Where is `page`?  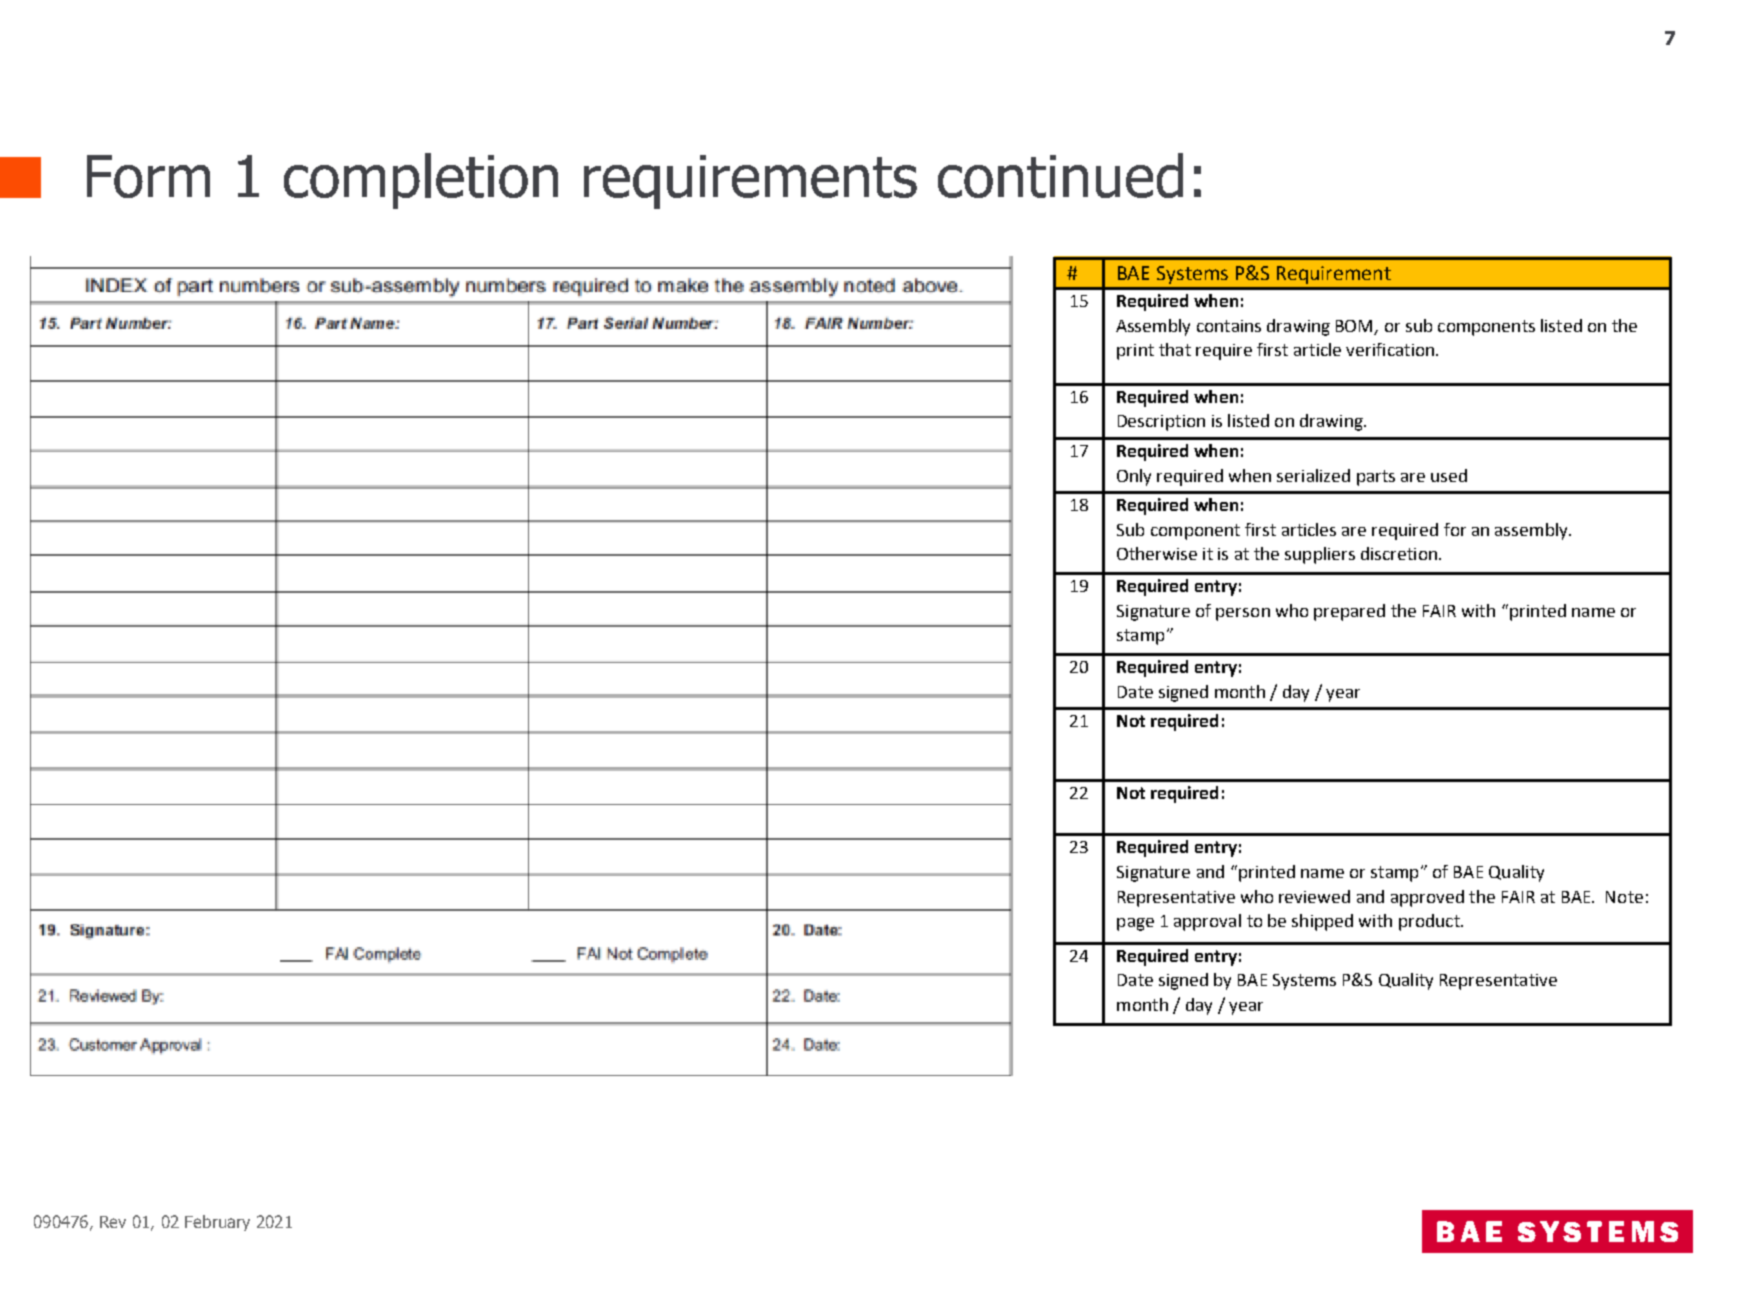 page is located at coordinates (1135, 924).
